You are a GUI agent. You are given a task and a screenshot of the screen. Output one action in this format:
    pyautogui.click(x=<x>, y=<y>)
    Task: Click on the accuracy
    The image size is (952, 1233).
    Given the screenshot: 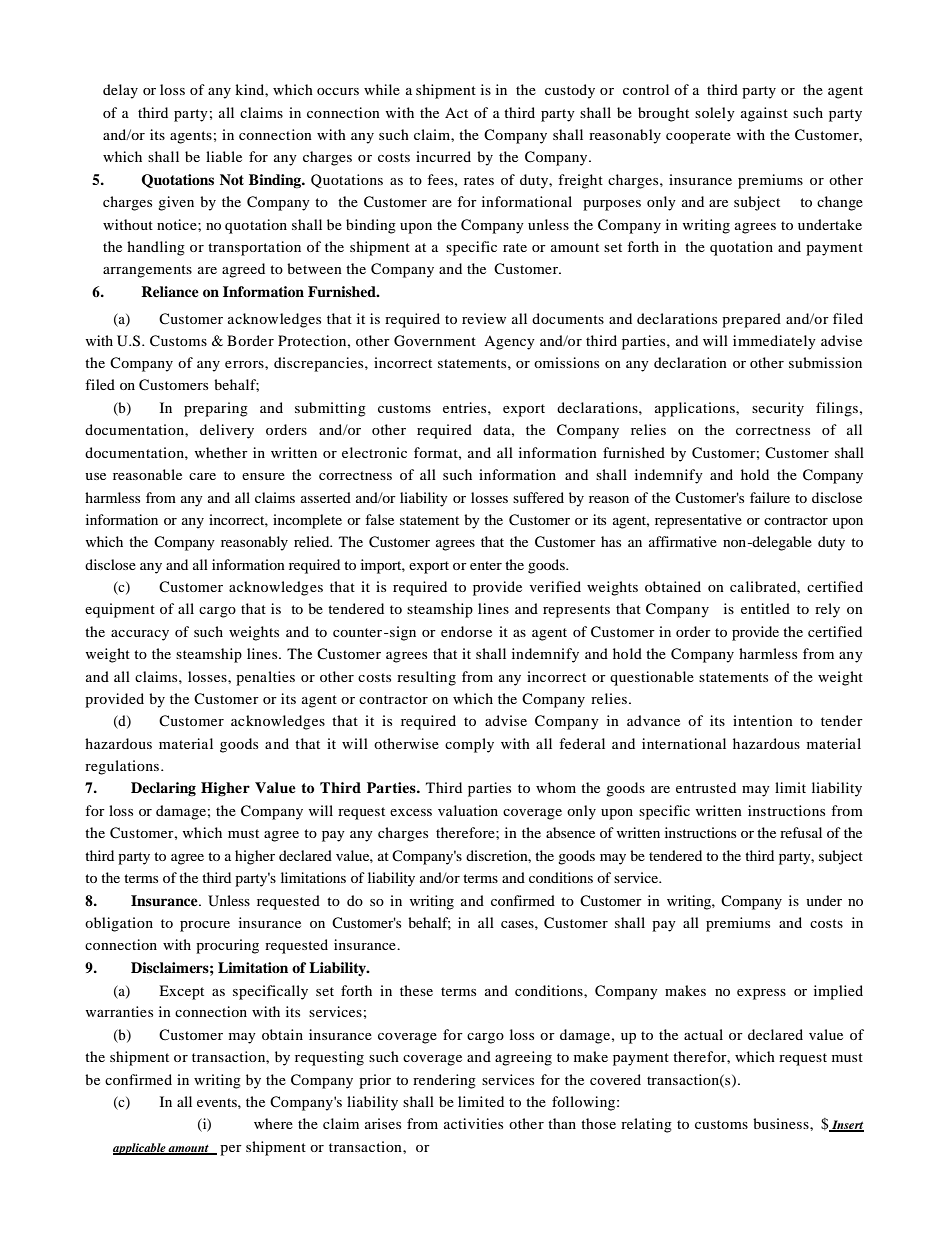 What is the action you would take?
    pyautogui.click(x=140, y=635)
